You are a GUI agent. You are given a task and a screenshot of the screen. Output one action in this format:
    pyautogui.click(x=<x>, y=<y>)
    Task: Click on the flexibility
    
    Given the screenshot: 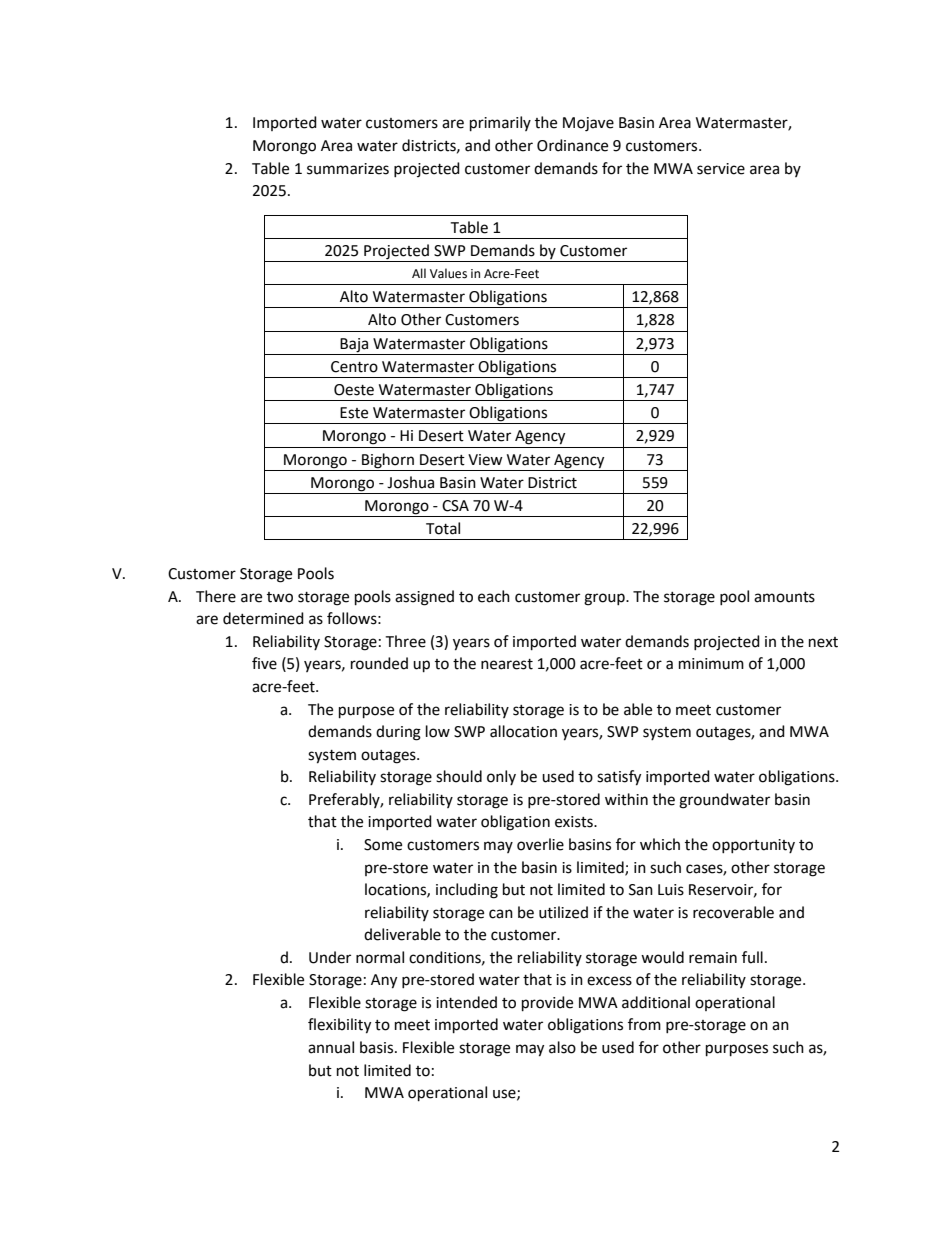 What is the action you would take?
    pyautogui.click(x=339, y=1026)
